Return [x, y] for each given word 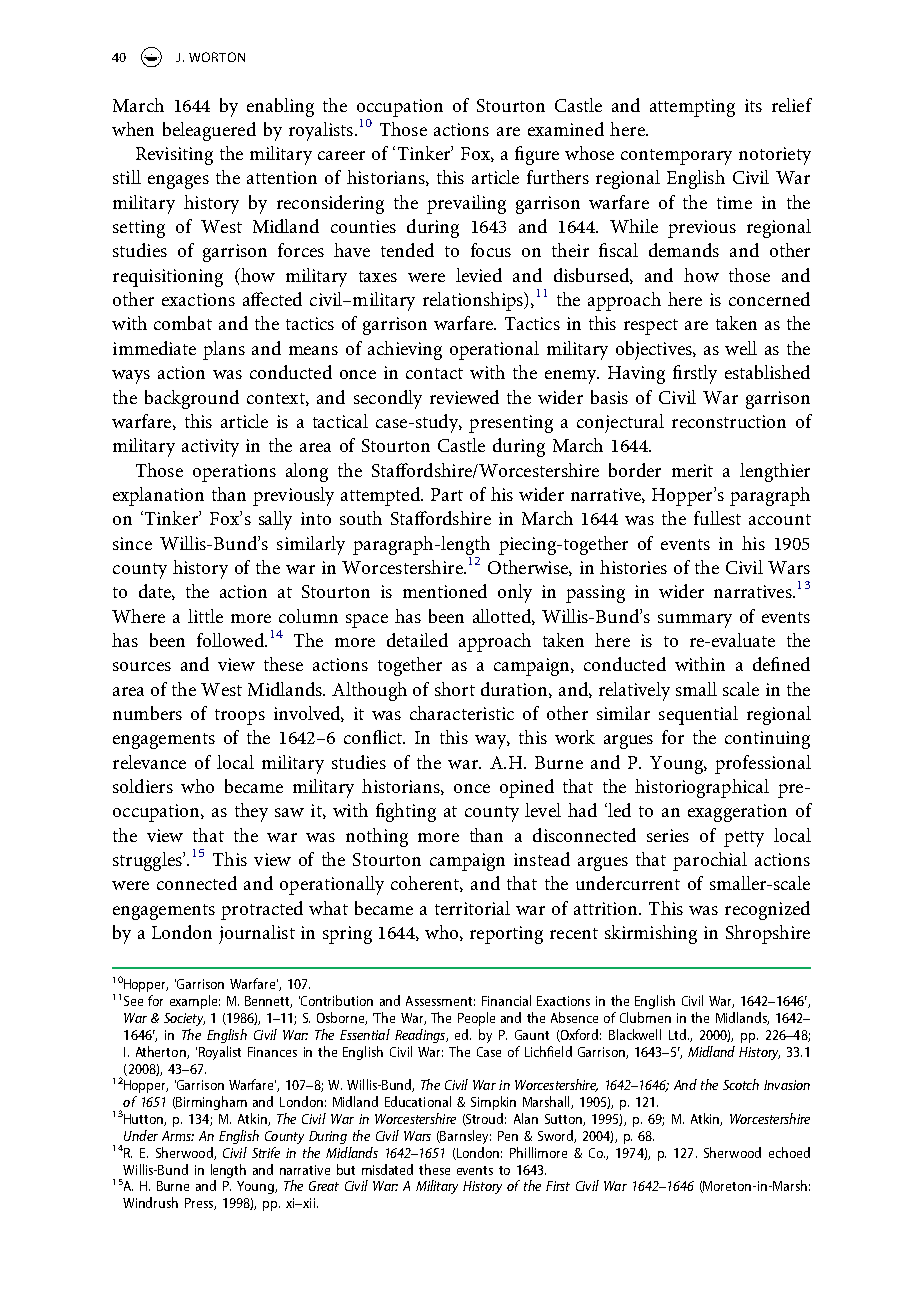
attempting [692, 108]
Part [447, 494]
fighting [406, 812]
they [251, 812]
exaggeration [737, 813]
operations [234, 473]
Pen [508, 1136]
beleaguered [209, 131]
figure [537, 155]
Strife [266, 1152]
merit [692, 470]
